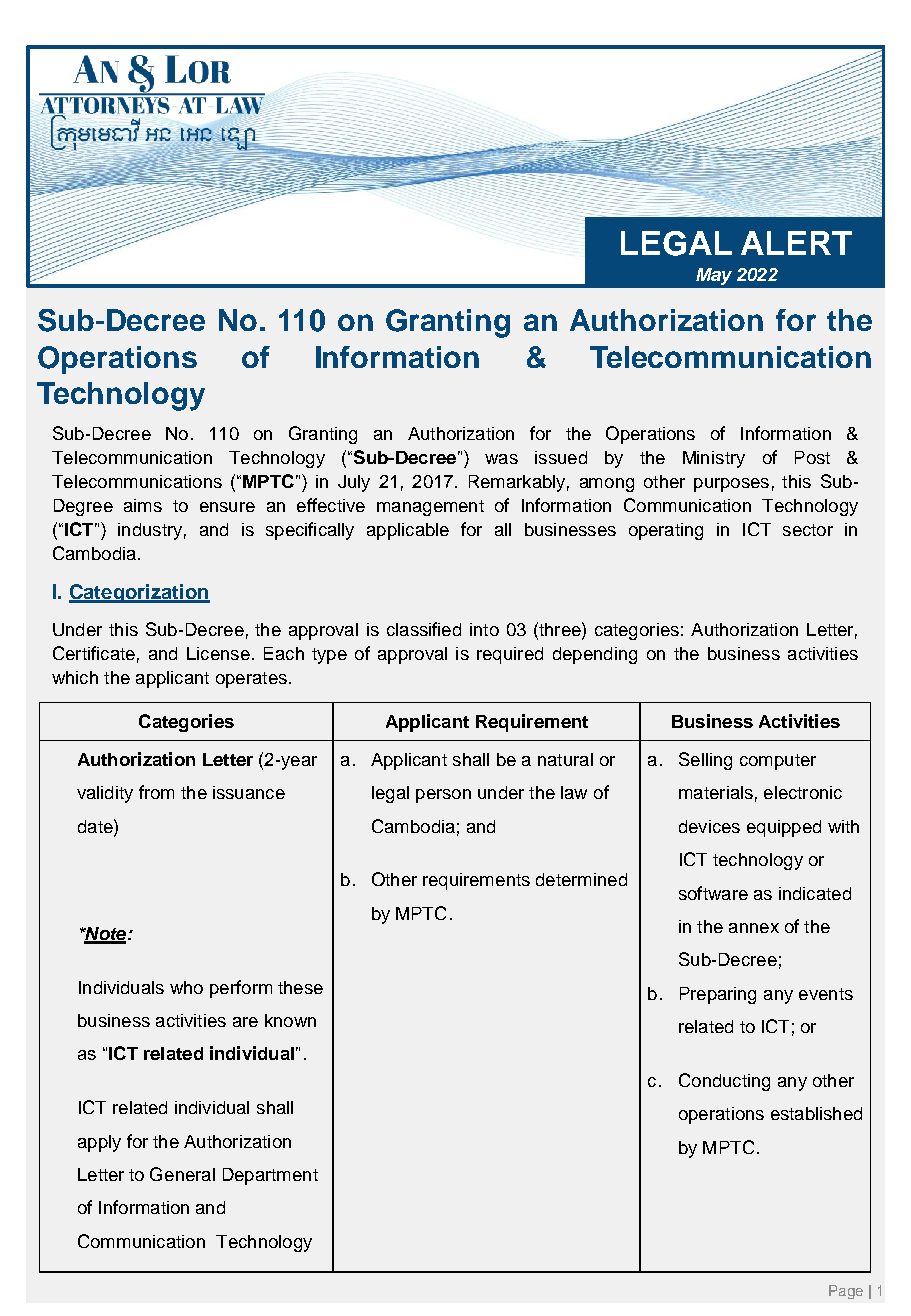 The height and width of the document is (1316, 911). What do you see at coordinates (430, 508) in the document?
I see `management` at bounding box center [430, 508].
